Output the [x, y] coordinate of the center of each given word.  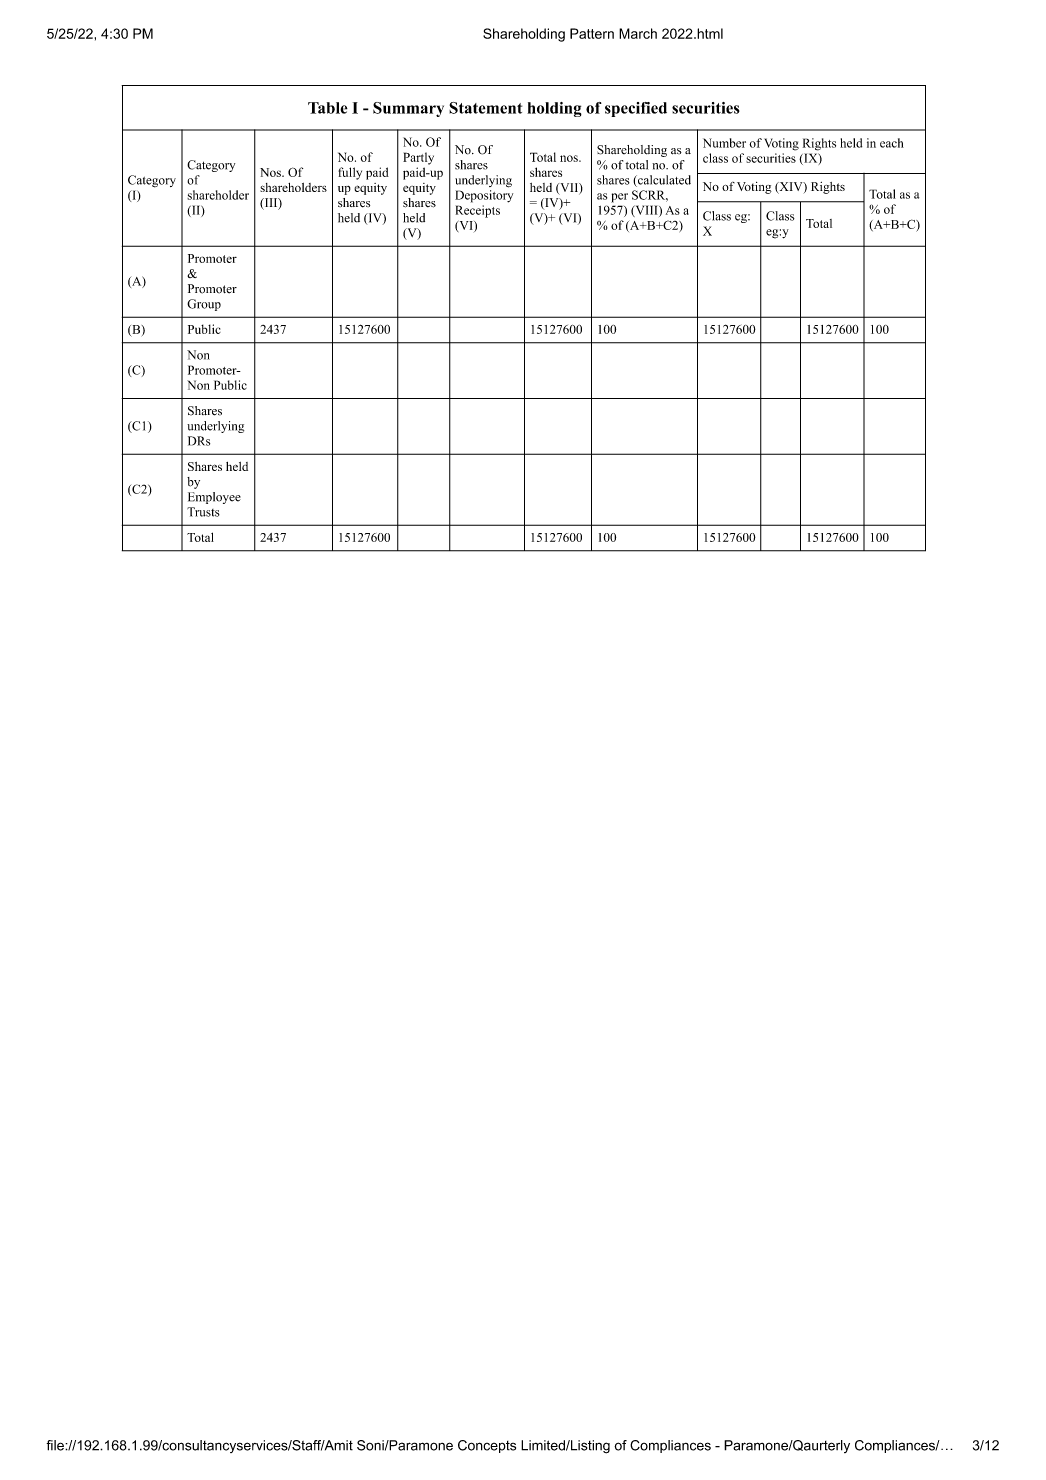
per [619, 198]
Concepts [487, 1446]
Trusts [203, 512]
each [892, 143]
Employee [214, 498]
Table [328, 108]
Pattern [592, 33]
